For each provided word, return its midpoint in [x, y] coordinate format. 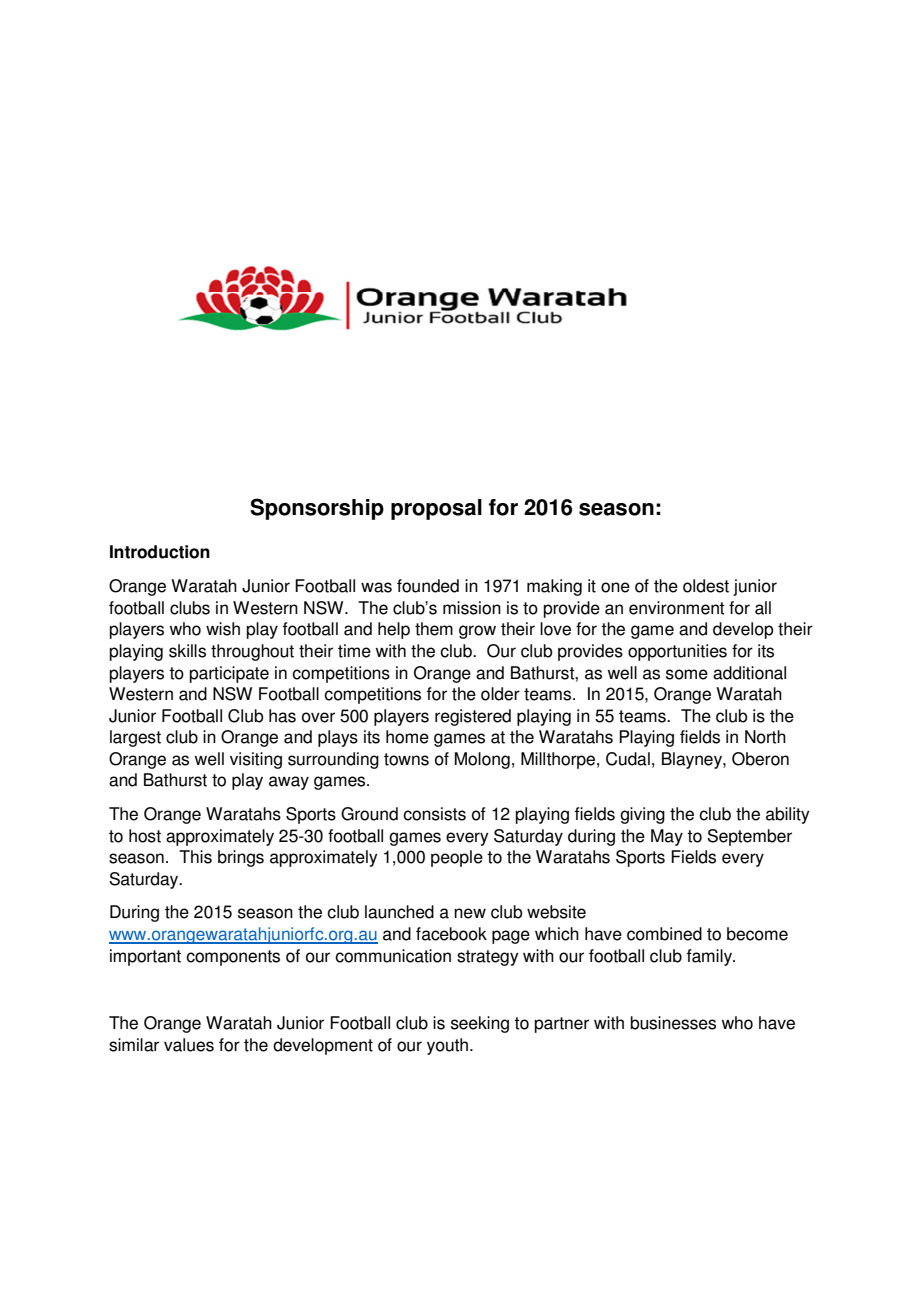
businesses [673, 1023]
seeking [480, 1024]
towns [406, 759]
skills [187, 651]
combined [664, 934]
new [470, 913]
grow [477, 632]
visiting [256, 760]
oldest [706, 586]
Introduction [160, 552]
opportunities [677, 652]
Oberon [760, 759]
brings [241, 858]
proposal [436, 509]
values [189, 1045]
